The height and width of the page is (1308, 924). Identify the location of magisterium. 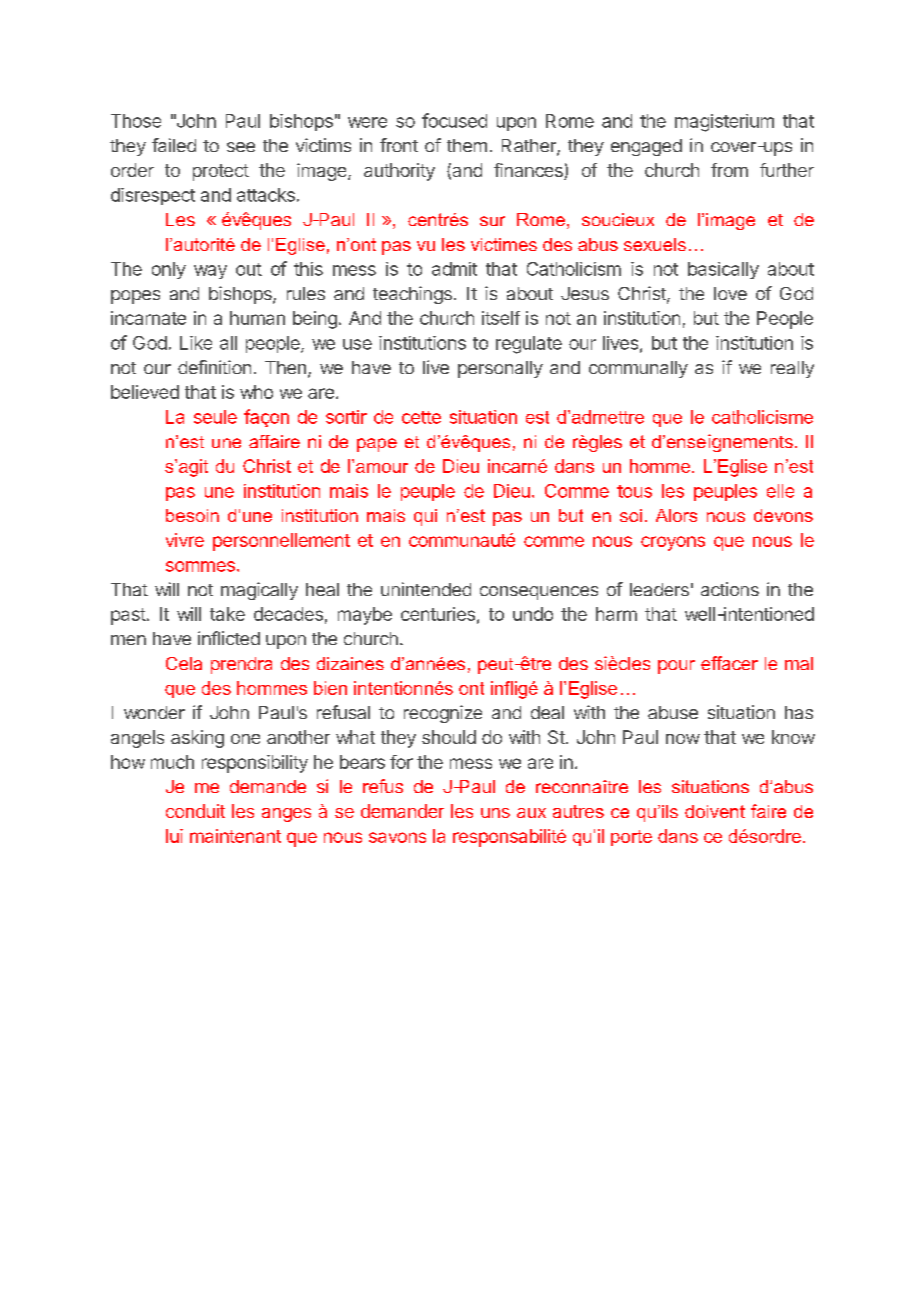
(724, 123).
